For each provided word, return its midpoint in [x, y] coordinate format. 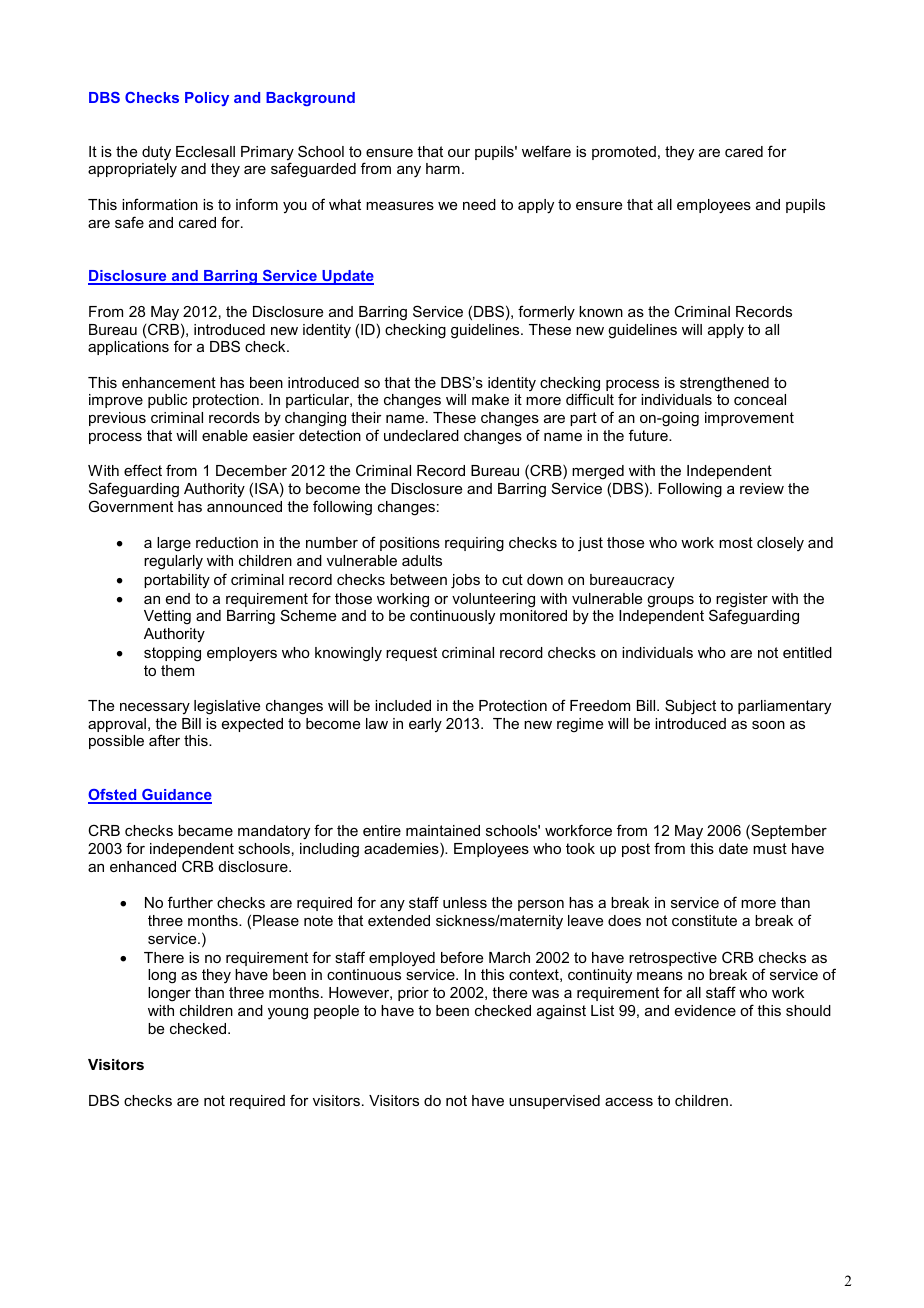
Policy [207, 99]
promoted [624, 153]
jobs [465, 581]
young [288, 1014]
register [742, 601]
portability [177, 581]
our [459, 153]
